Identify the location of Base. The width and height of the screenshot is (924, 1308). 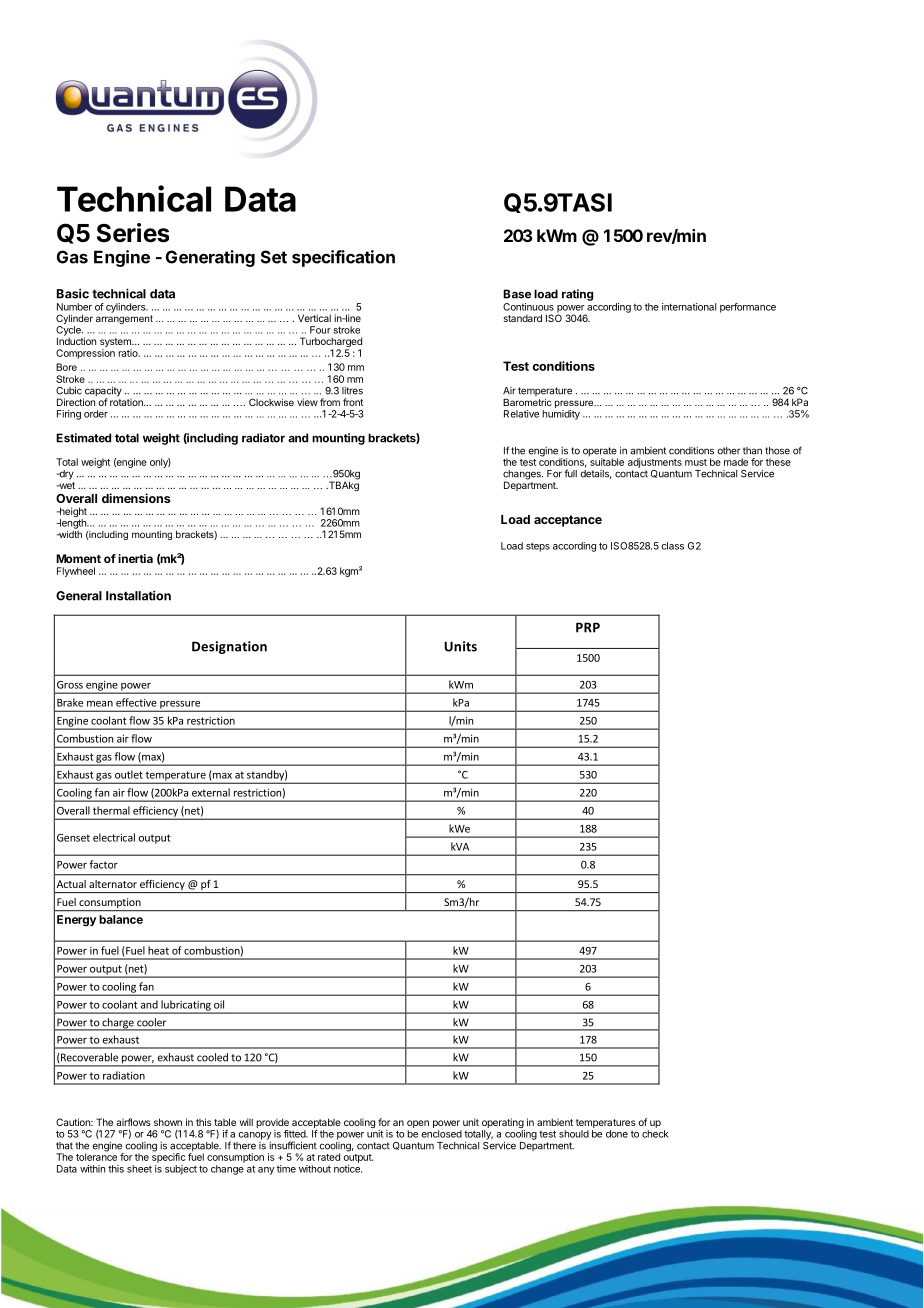
(517, 294).
